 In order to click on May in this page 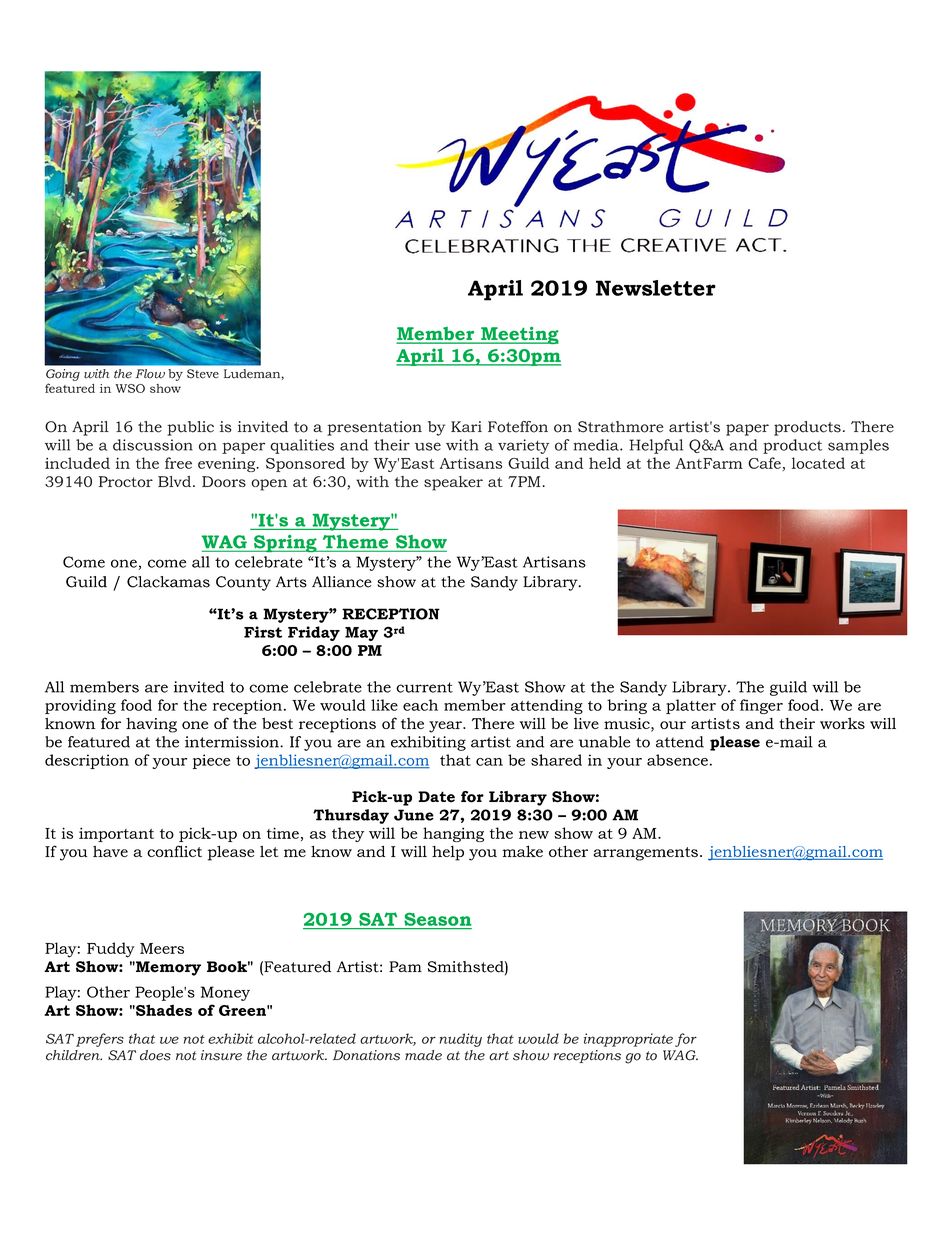, I will do `click(361, 634)`.
